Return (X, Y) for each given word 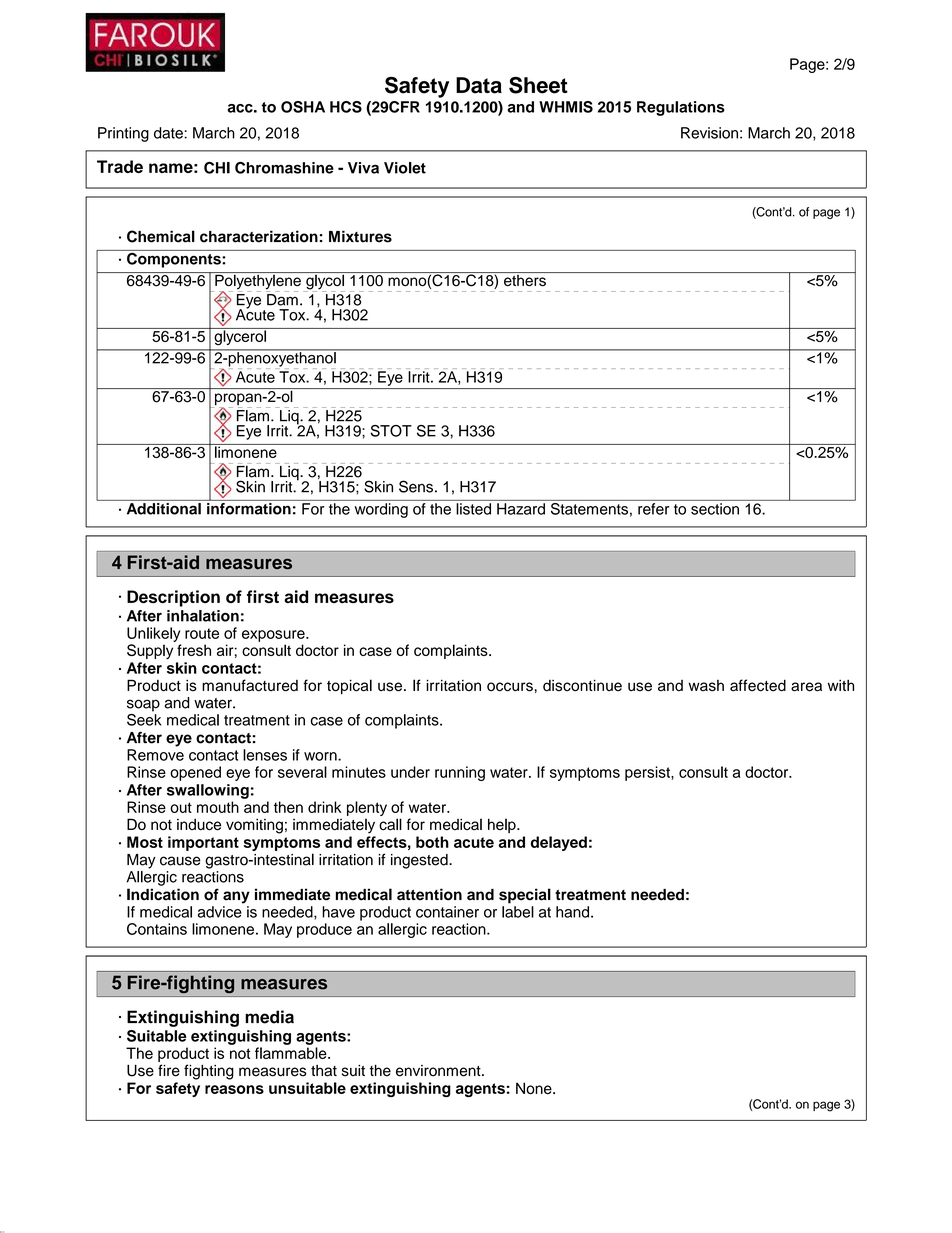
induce (199, 824)
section (715, 509)
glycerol (240, 336)
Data (479, 85)
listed (473, 509)
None (535, 1088)
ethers (525, 279)
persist (648, 773)
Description (173, 598)
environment (439, 1071)
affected (758, 685)
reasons (234, 1089)
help (503, 825)
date (169, 133)
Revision (709, 133)
